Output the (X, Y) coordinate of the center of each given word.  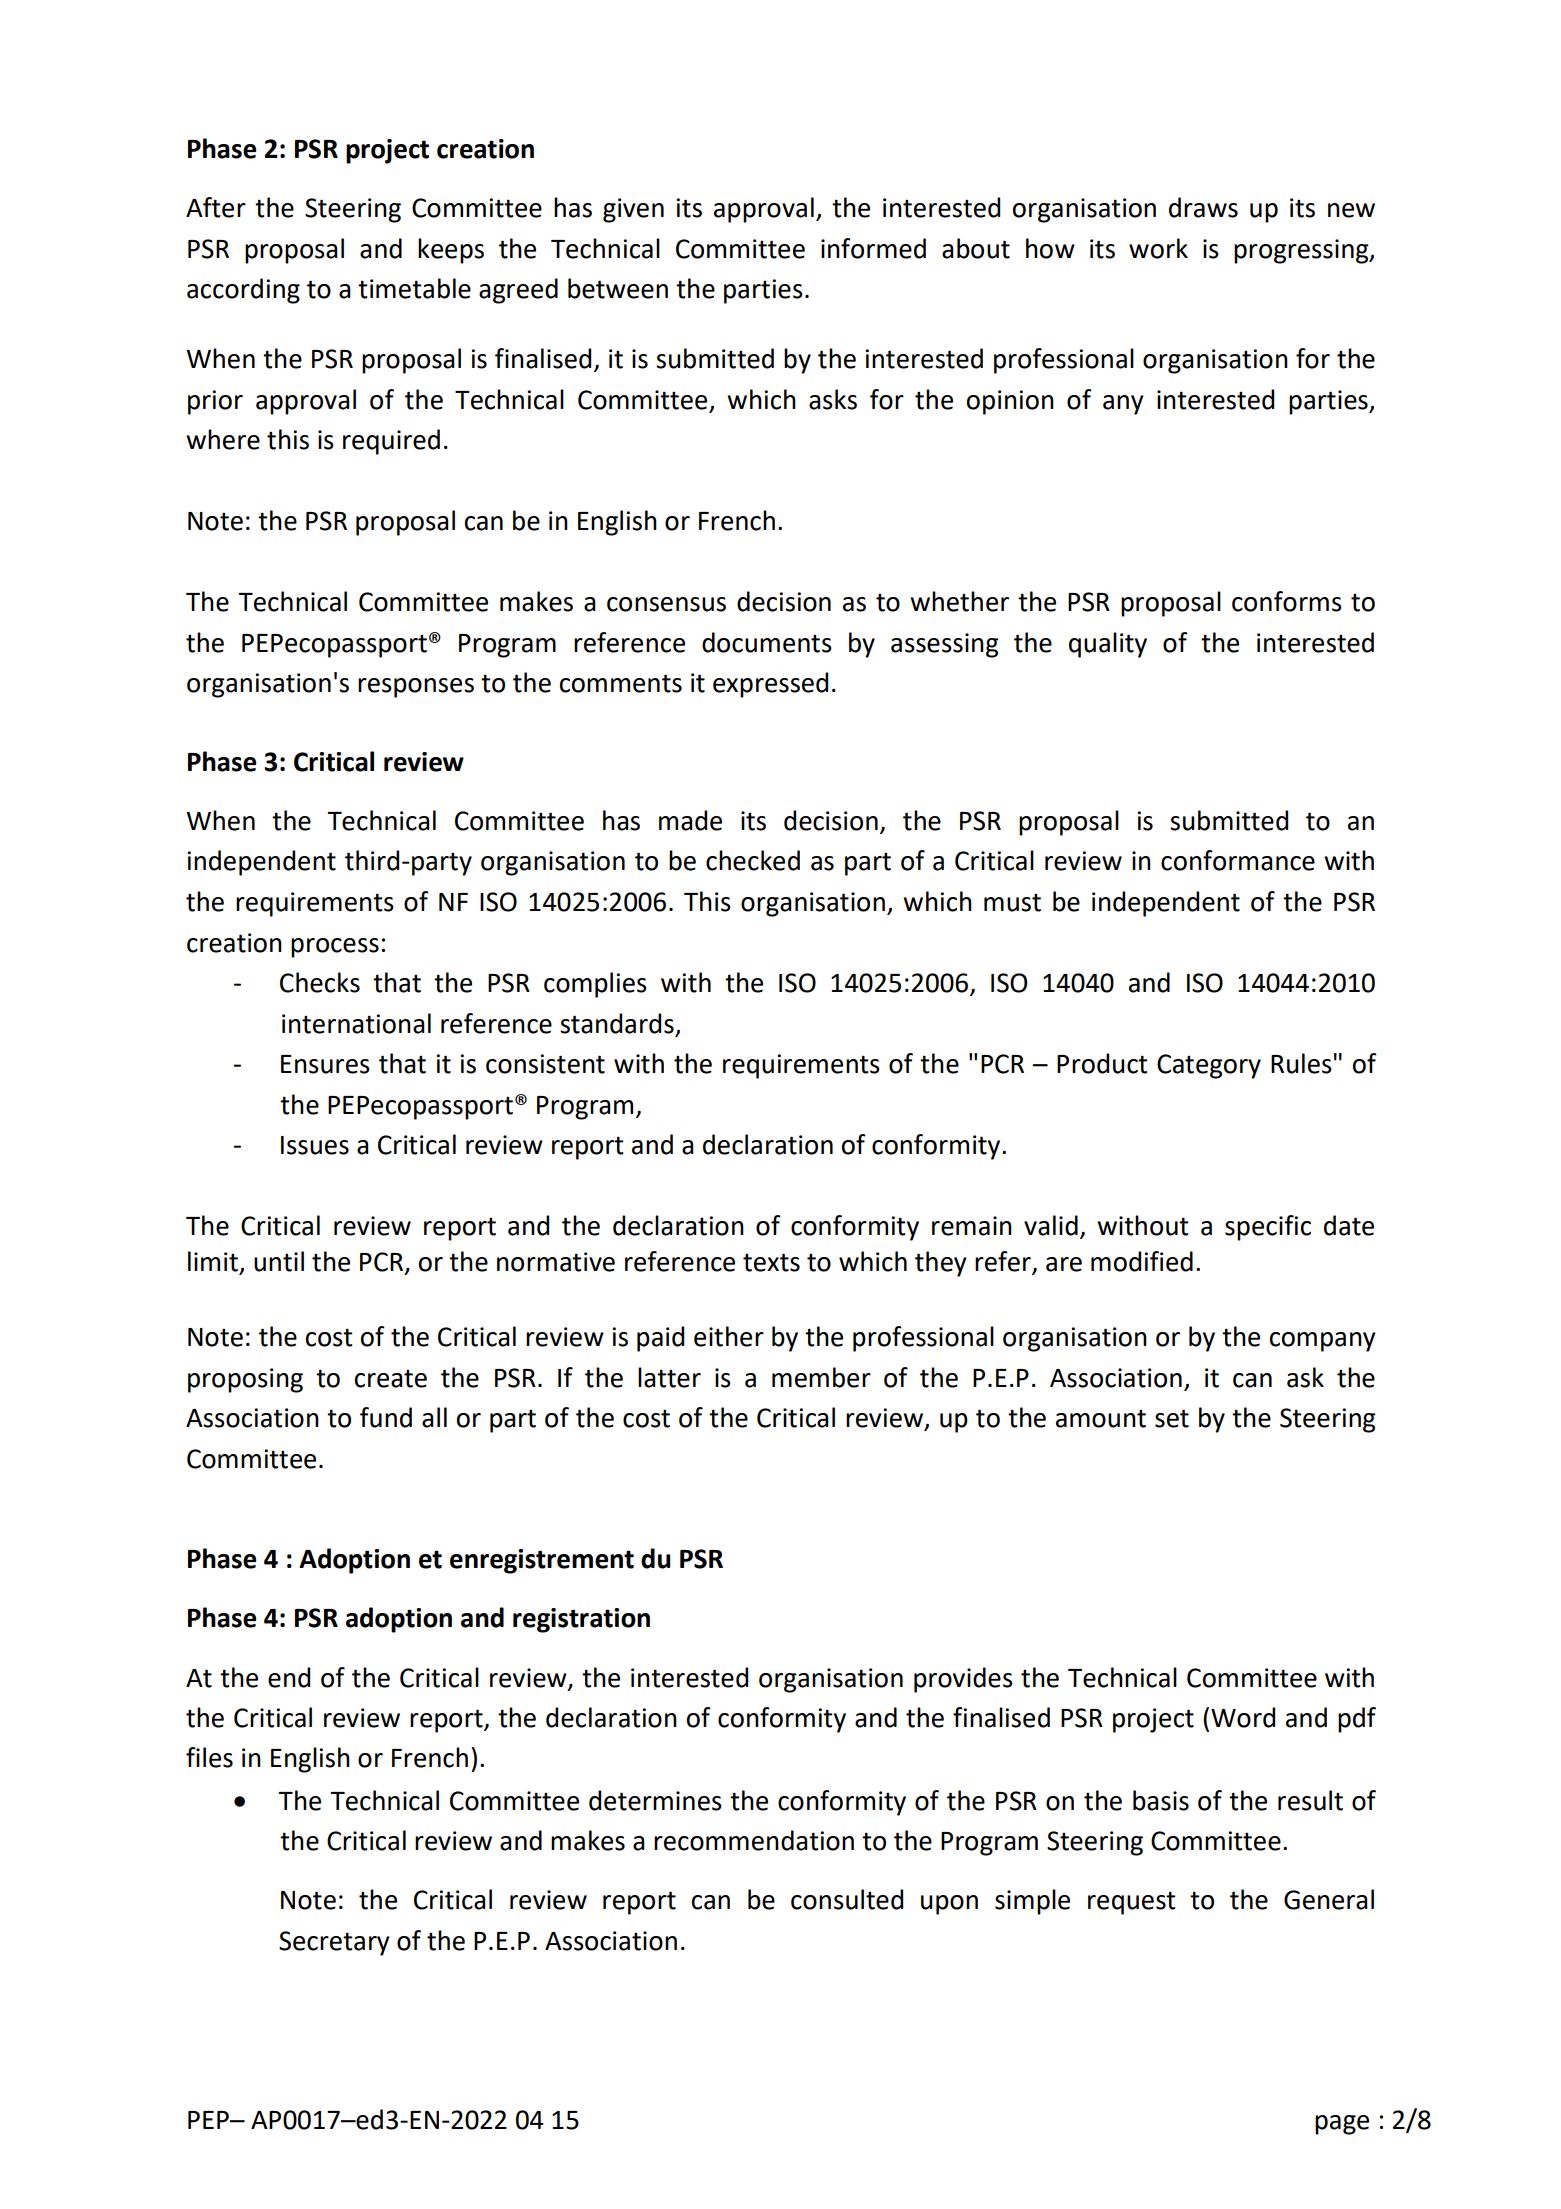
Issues (315, 1145)
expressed (770, 685)
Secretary (334, 1943)
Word (1243, 1717)
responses (416, 688)
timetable (414, 288)
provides (963, 1680)
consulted (847, 1899)
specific (1268, 1228)
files (209, 1757)
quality (1108, 645)
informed (873, 248)
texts (771, 1262)
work (1158, 248)
